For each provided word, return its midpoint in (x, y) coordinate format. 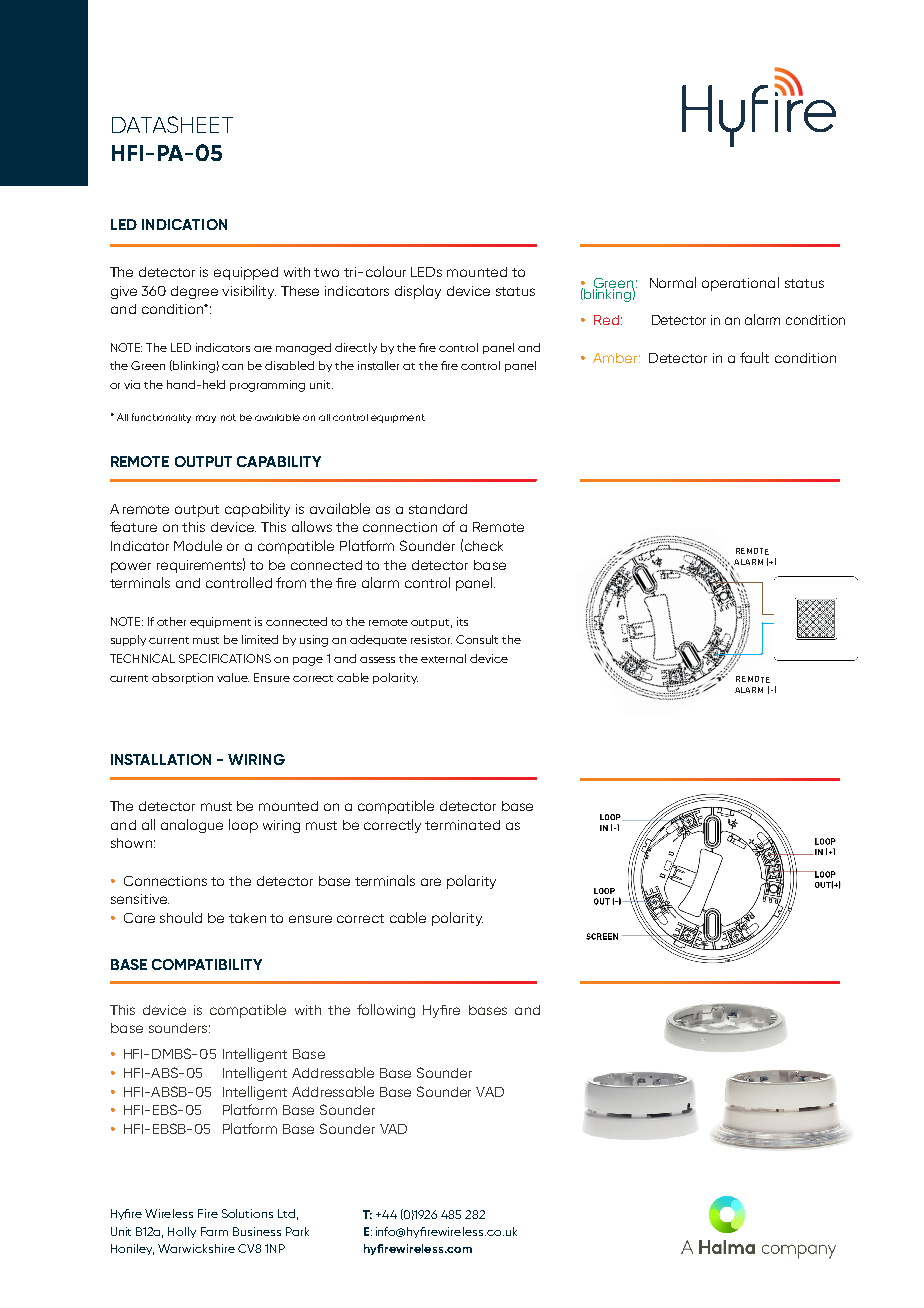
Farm (214, 1231)
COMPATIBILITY (207, 964)
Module (198, 545)
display (418, 292)
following (386, 1011)
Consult (477, 639)
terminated (462, 825)
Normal (673, 282)
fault (754, 357)
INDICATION (184, 224)
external (443, 658)
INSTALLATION (161, 759)
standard (438, 509)
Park (297, 1231)
